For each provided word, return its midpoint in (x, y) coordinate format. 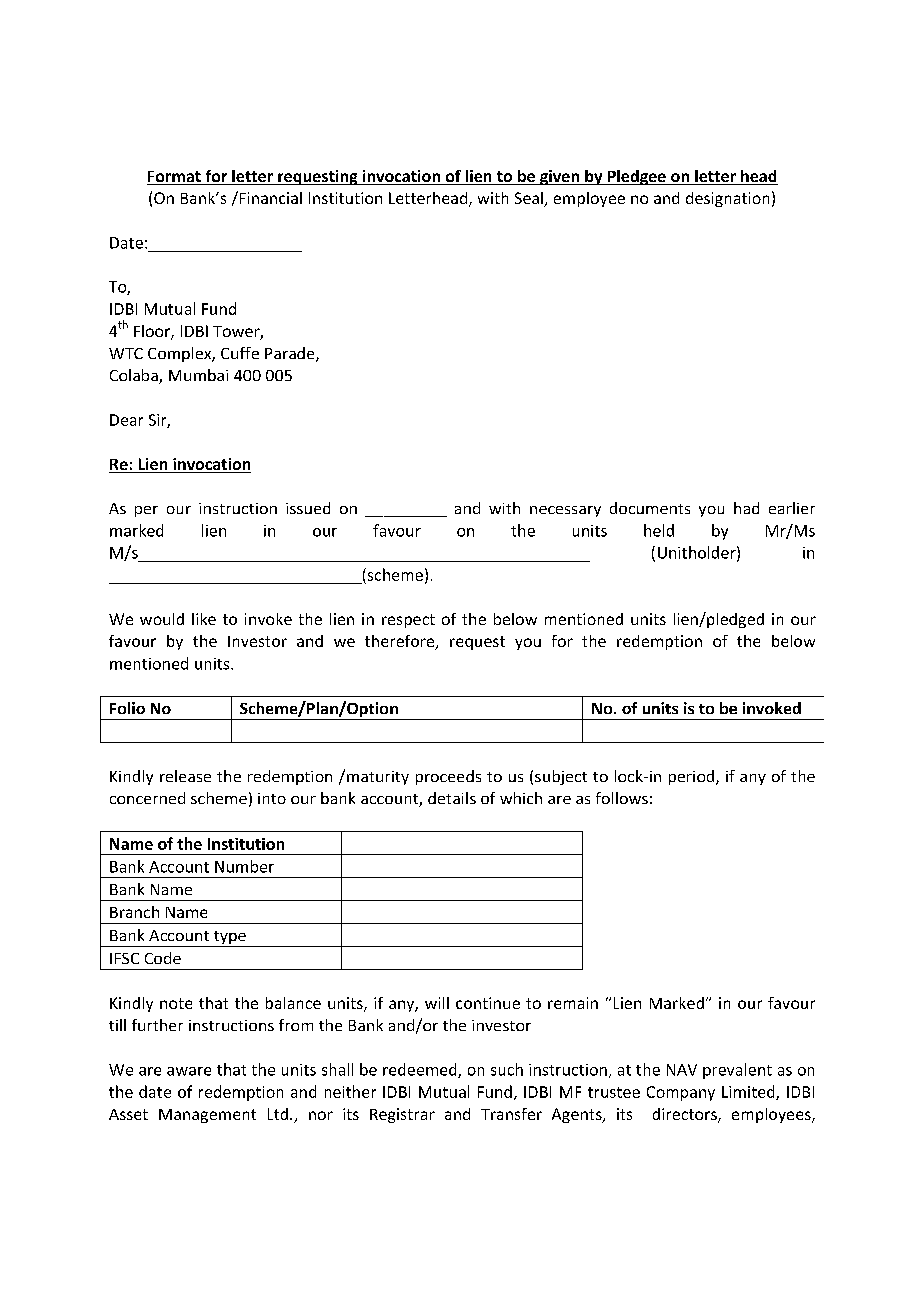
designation (727, 199)
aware (189, 1071)
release (185, 776)
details (452, 798)
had (746, 508)
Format (175, 178)
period (691, 777)
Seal (530, 199)
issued (308, 508)
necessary (565, 511)
